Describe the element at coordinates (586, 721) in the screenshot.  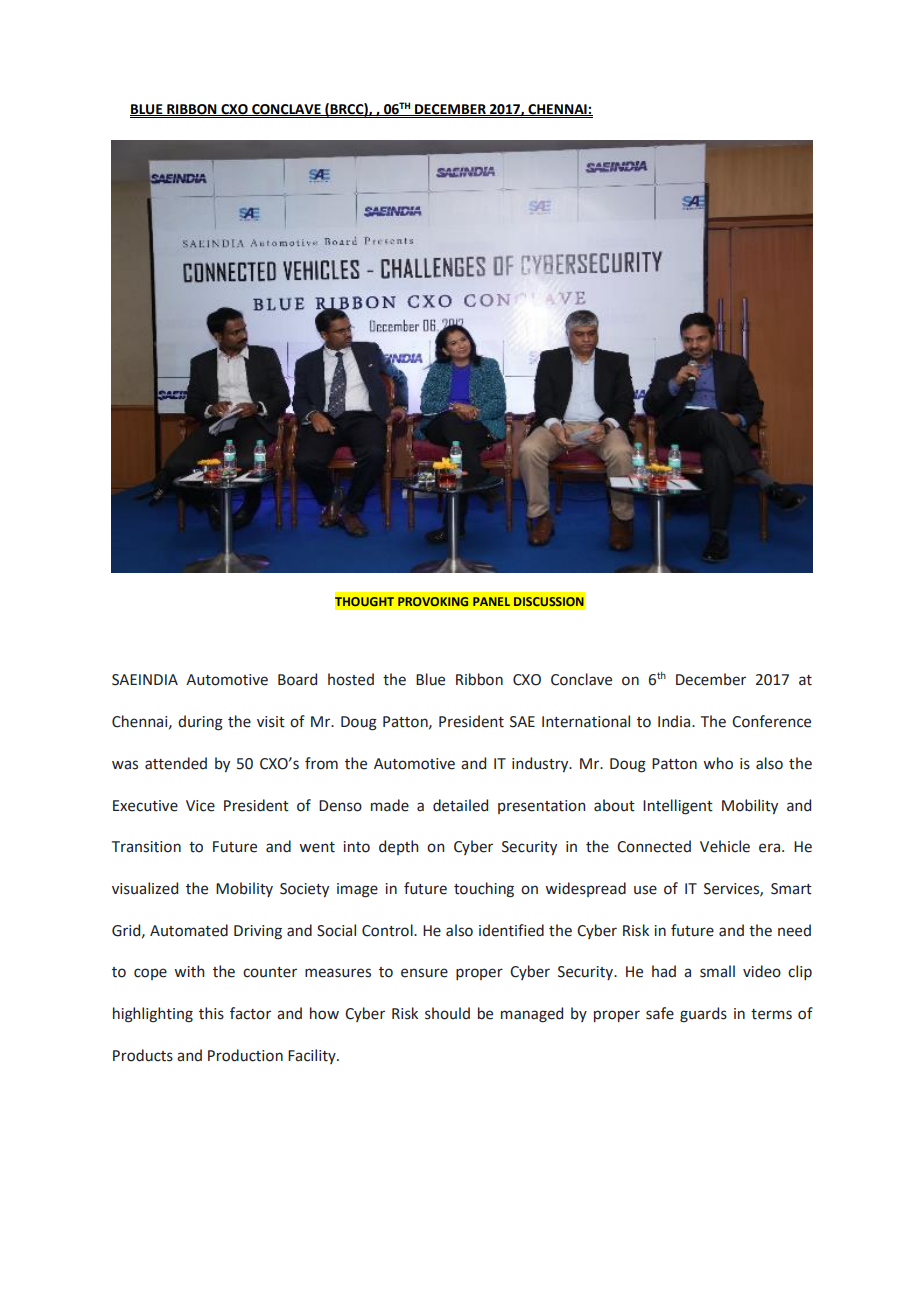
I see `International` at that location.
